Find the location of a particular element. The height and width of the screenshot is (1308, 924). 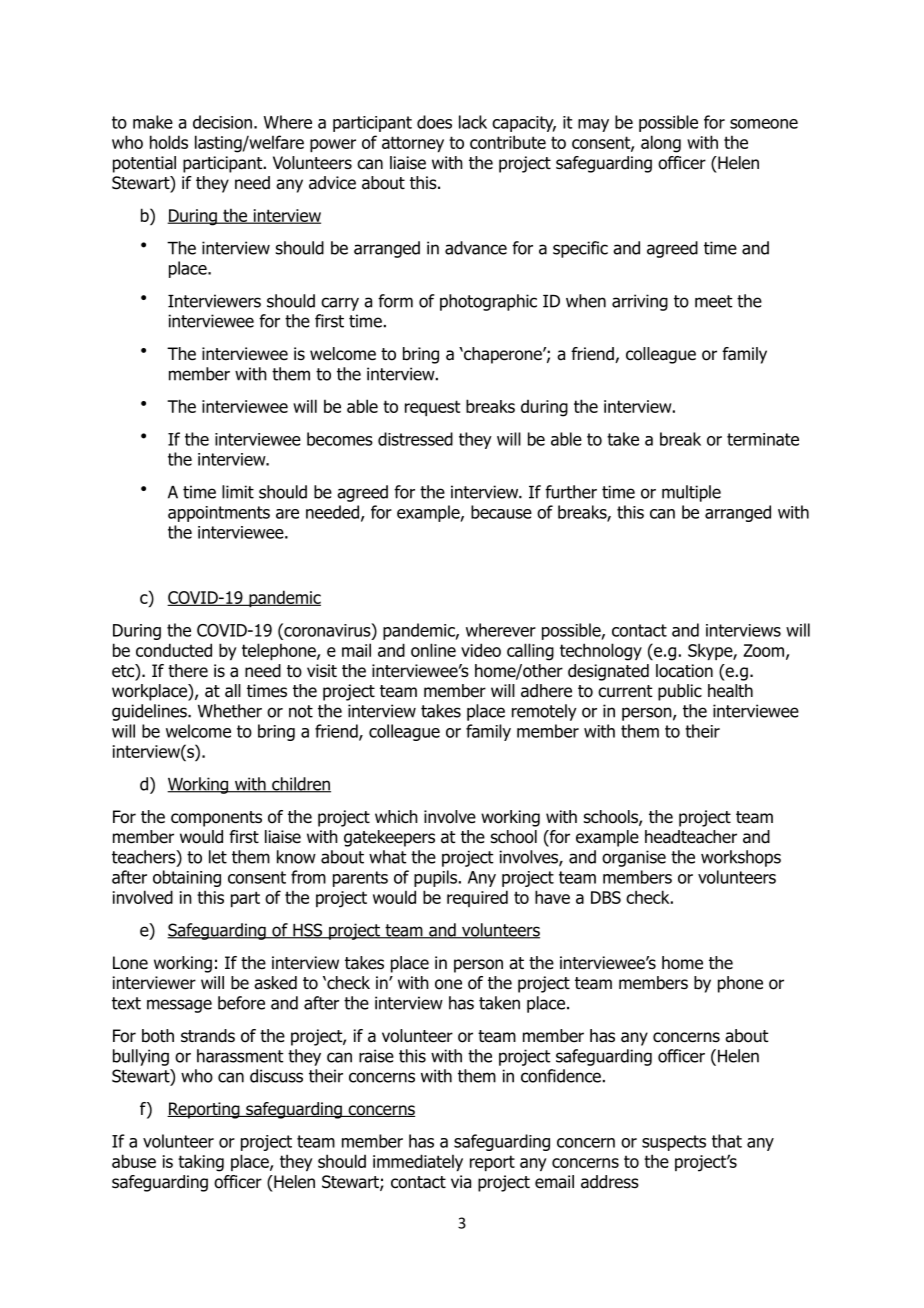

along is located at coordinates (661, 144).
